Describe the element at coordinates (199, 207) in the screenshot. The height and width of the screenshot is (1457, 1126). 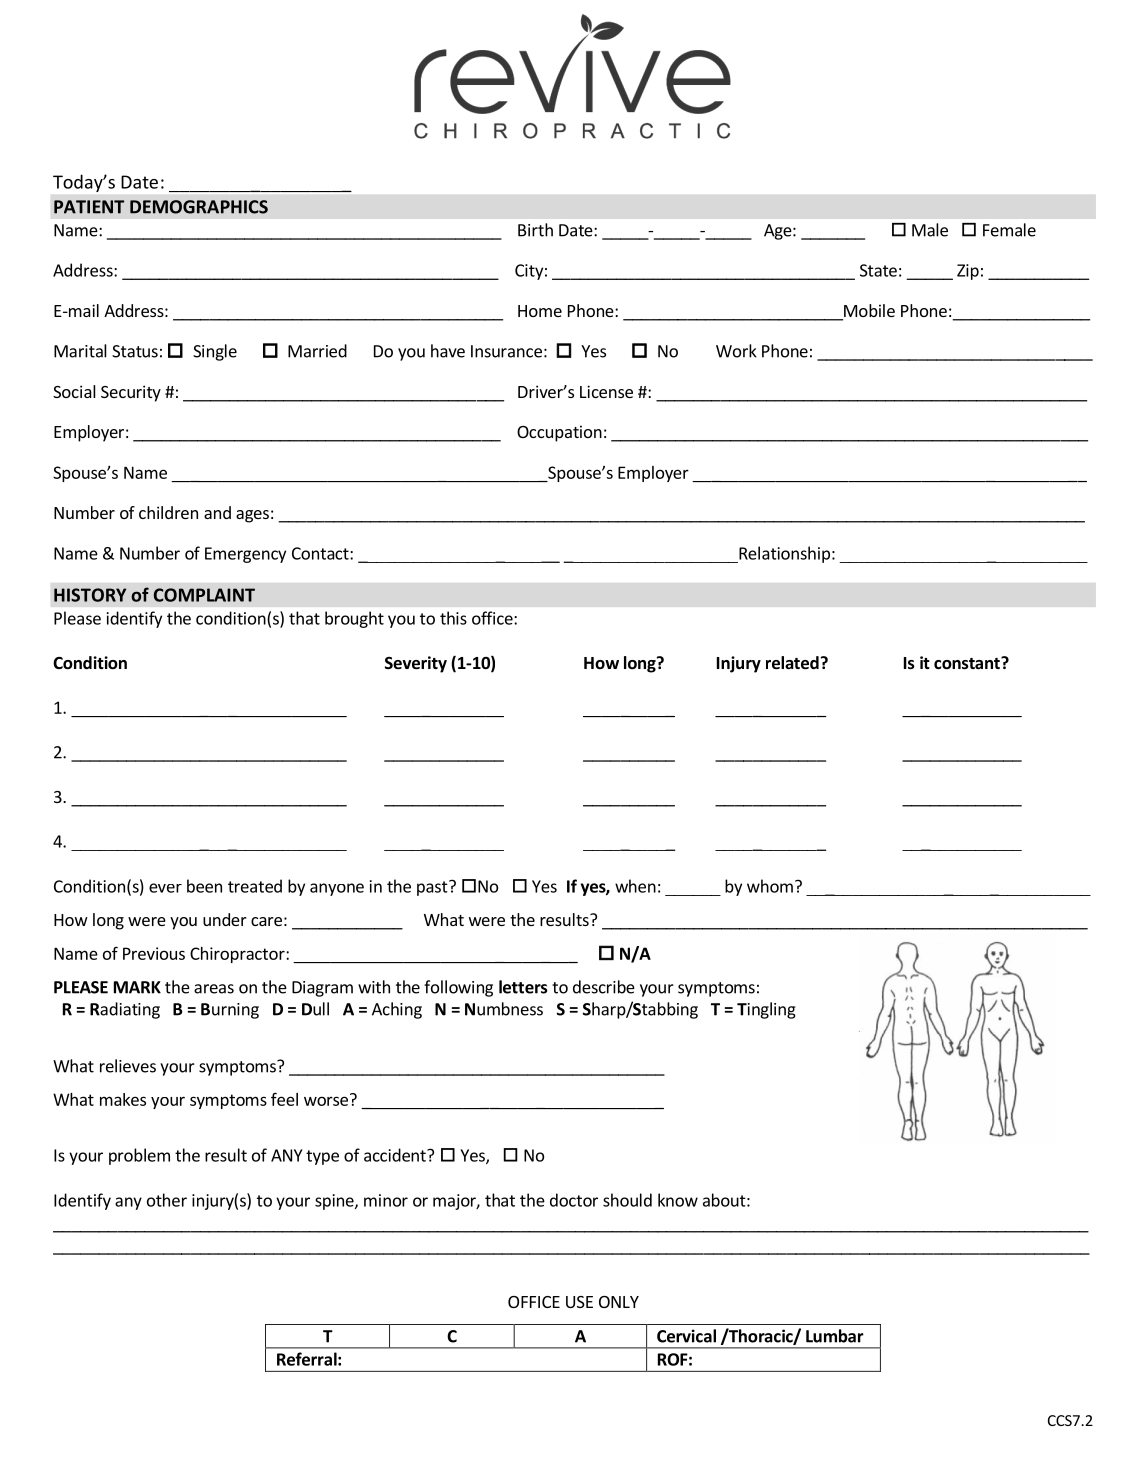
I see `DEMOGRAPHICS` at that location.
